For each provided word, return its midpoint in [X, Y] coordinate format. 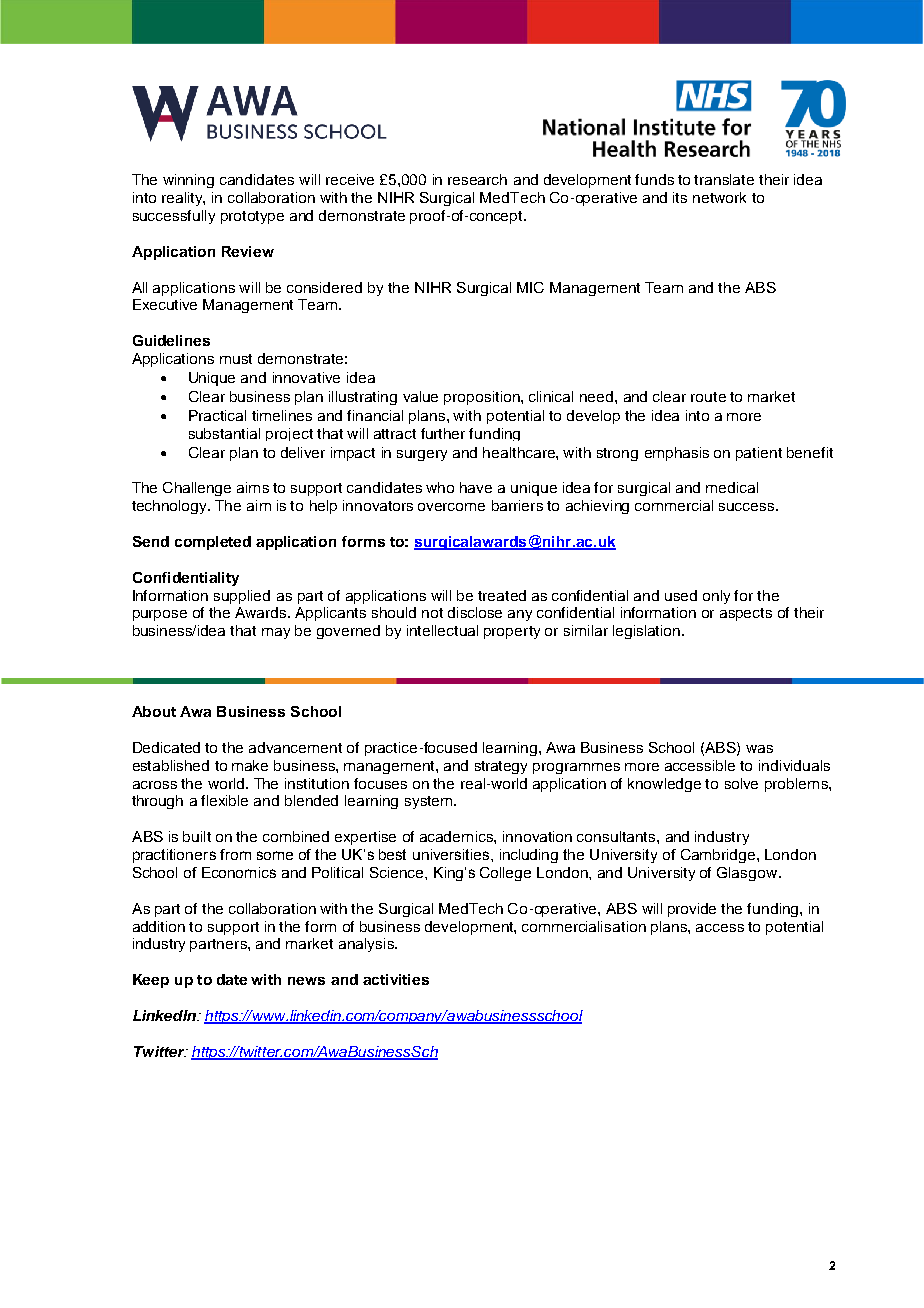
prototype [252, 217]
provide [692, 910]
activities [396, 979]
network [719, 197]
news [306, 981]
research [477, 179]
